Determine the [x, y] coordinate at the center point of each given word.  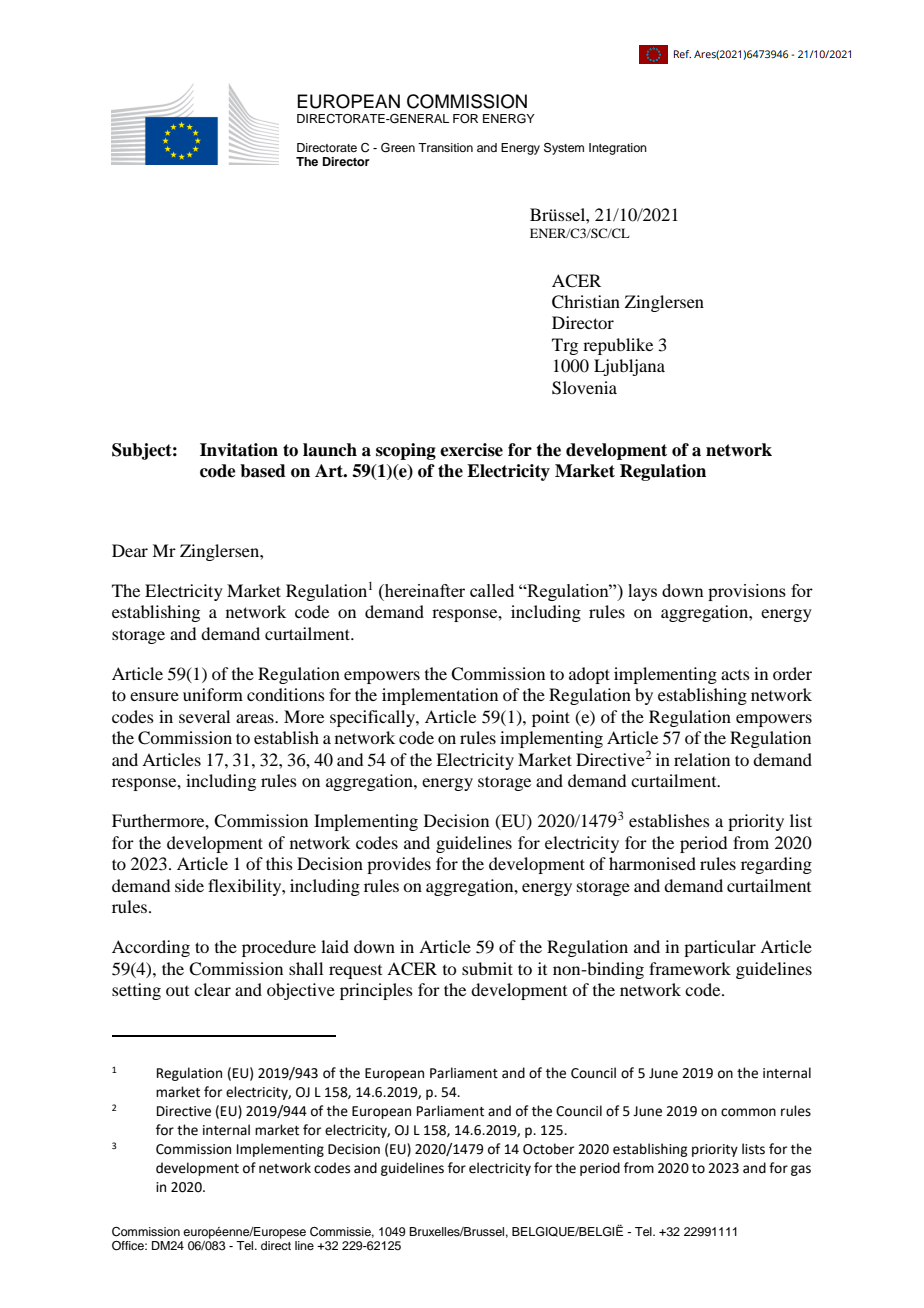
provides [399, 865]
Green [398, 148]
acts [735, 675]
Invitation [239, 450]
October [548, 1149]
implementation [440, 696]
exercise [471, 450]
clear [212, 989]
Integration [618, 149]
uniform [213, 694]
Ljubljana [629, 367]
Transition [445, 147]
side [189, 885]
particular [720, 948]
